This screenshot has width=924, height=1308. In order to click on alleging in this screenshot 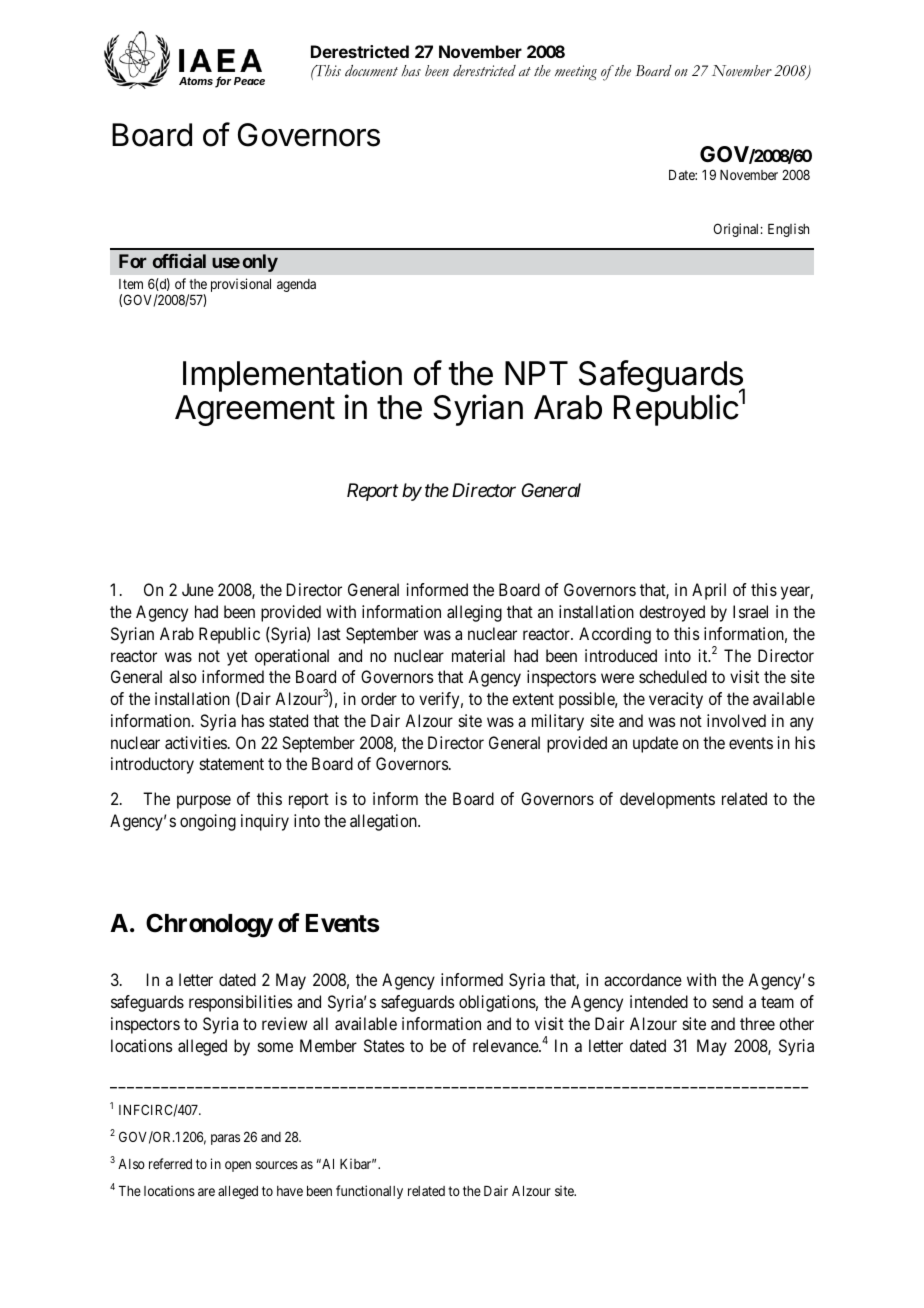, I will do `click(474, 613)`.
